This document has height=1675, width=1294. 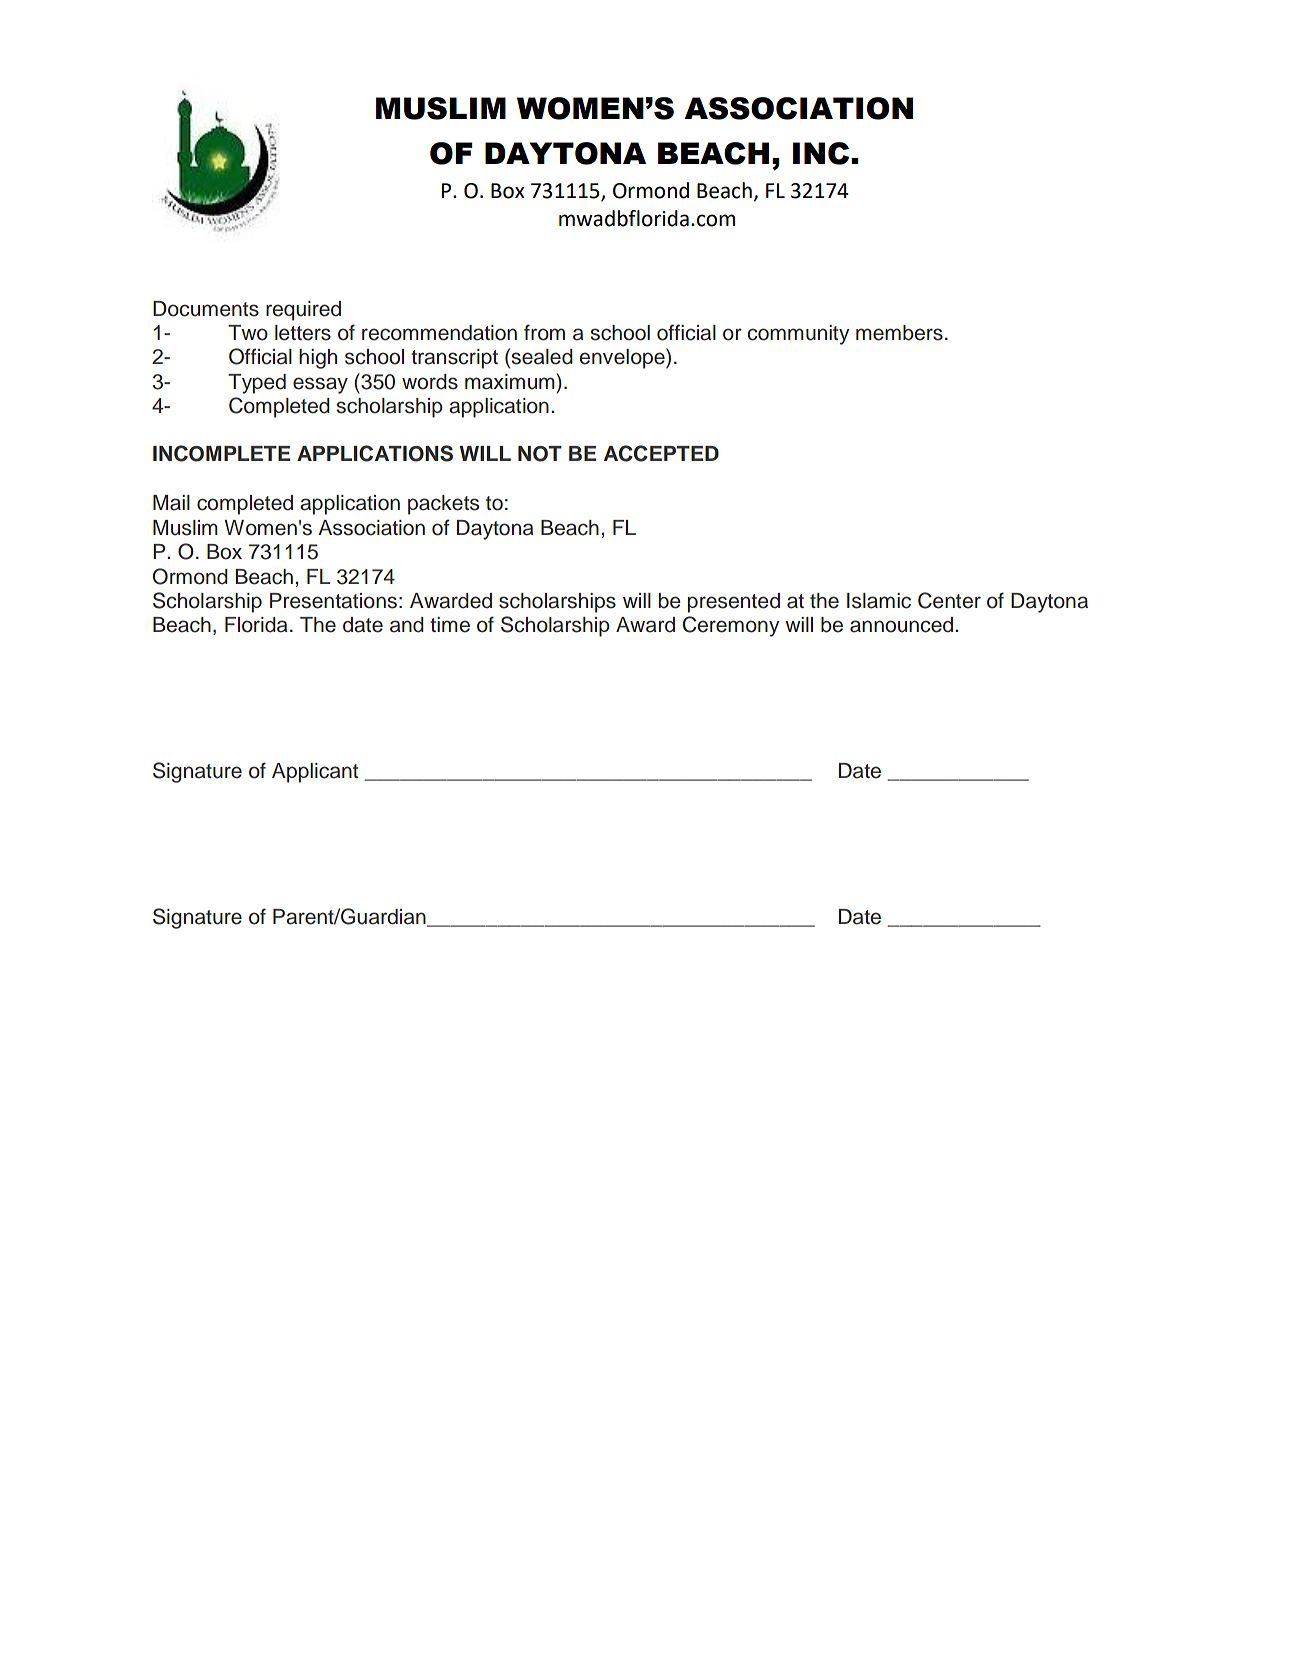 What do you see at coordinates (661, 453) in the document?
I see `ACCEPTED` at bounding box center [661, 453].
